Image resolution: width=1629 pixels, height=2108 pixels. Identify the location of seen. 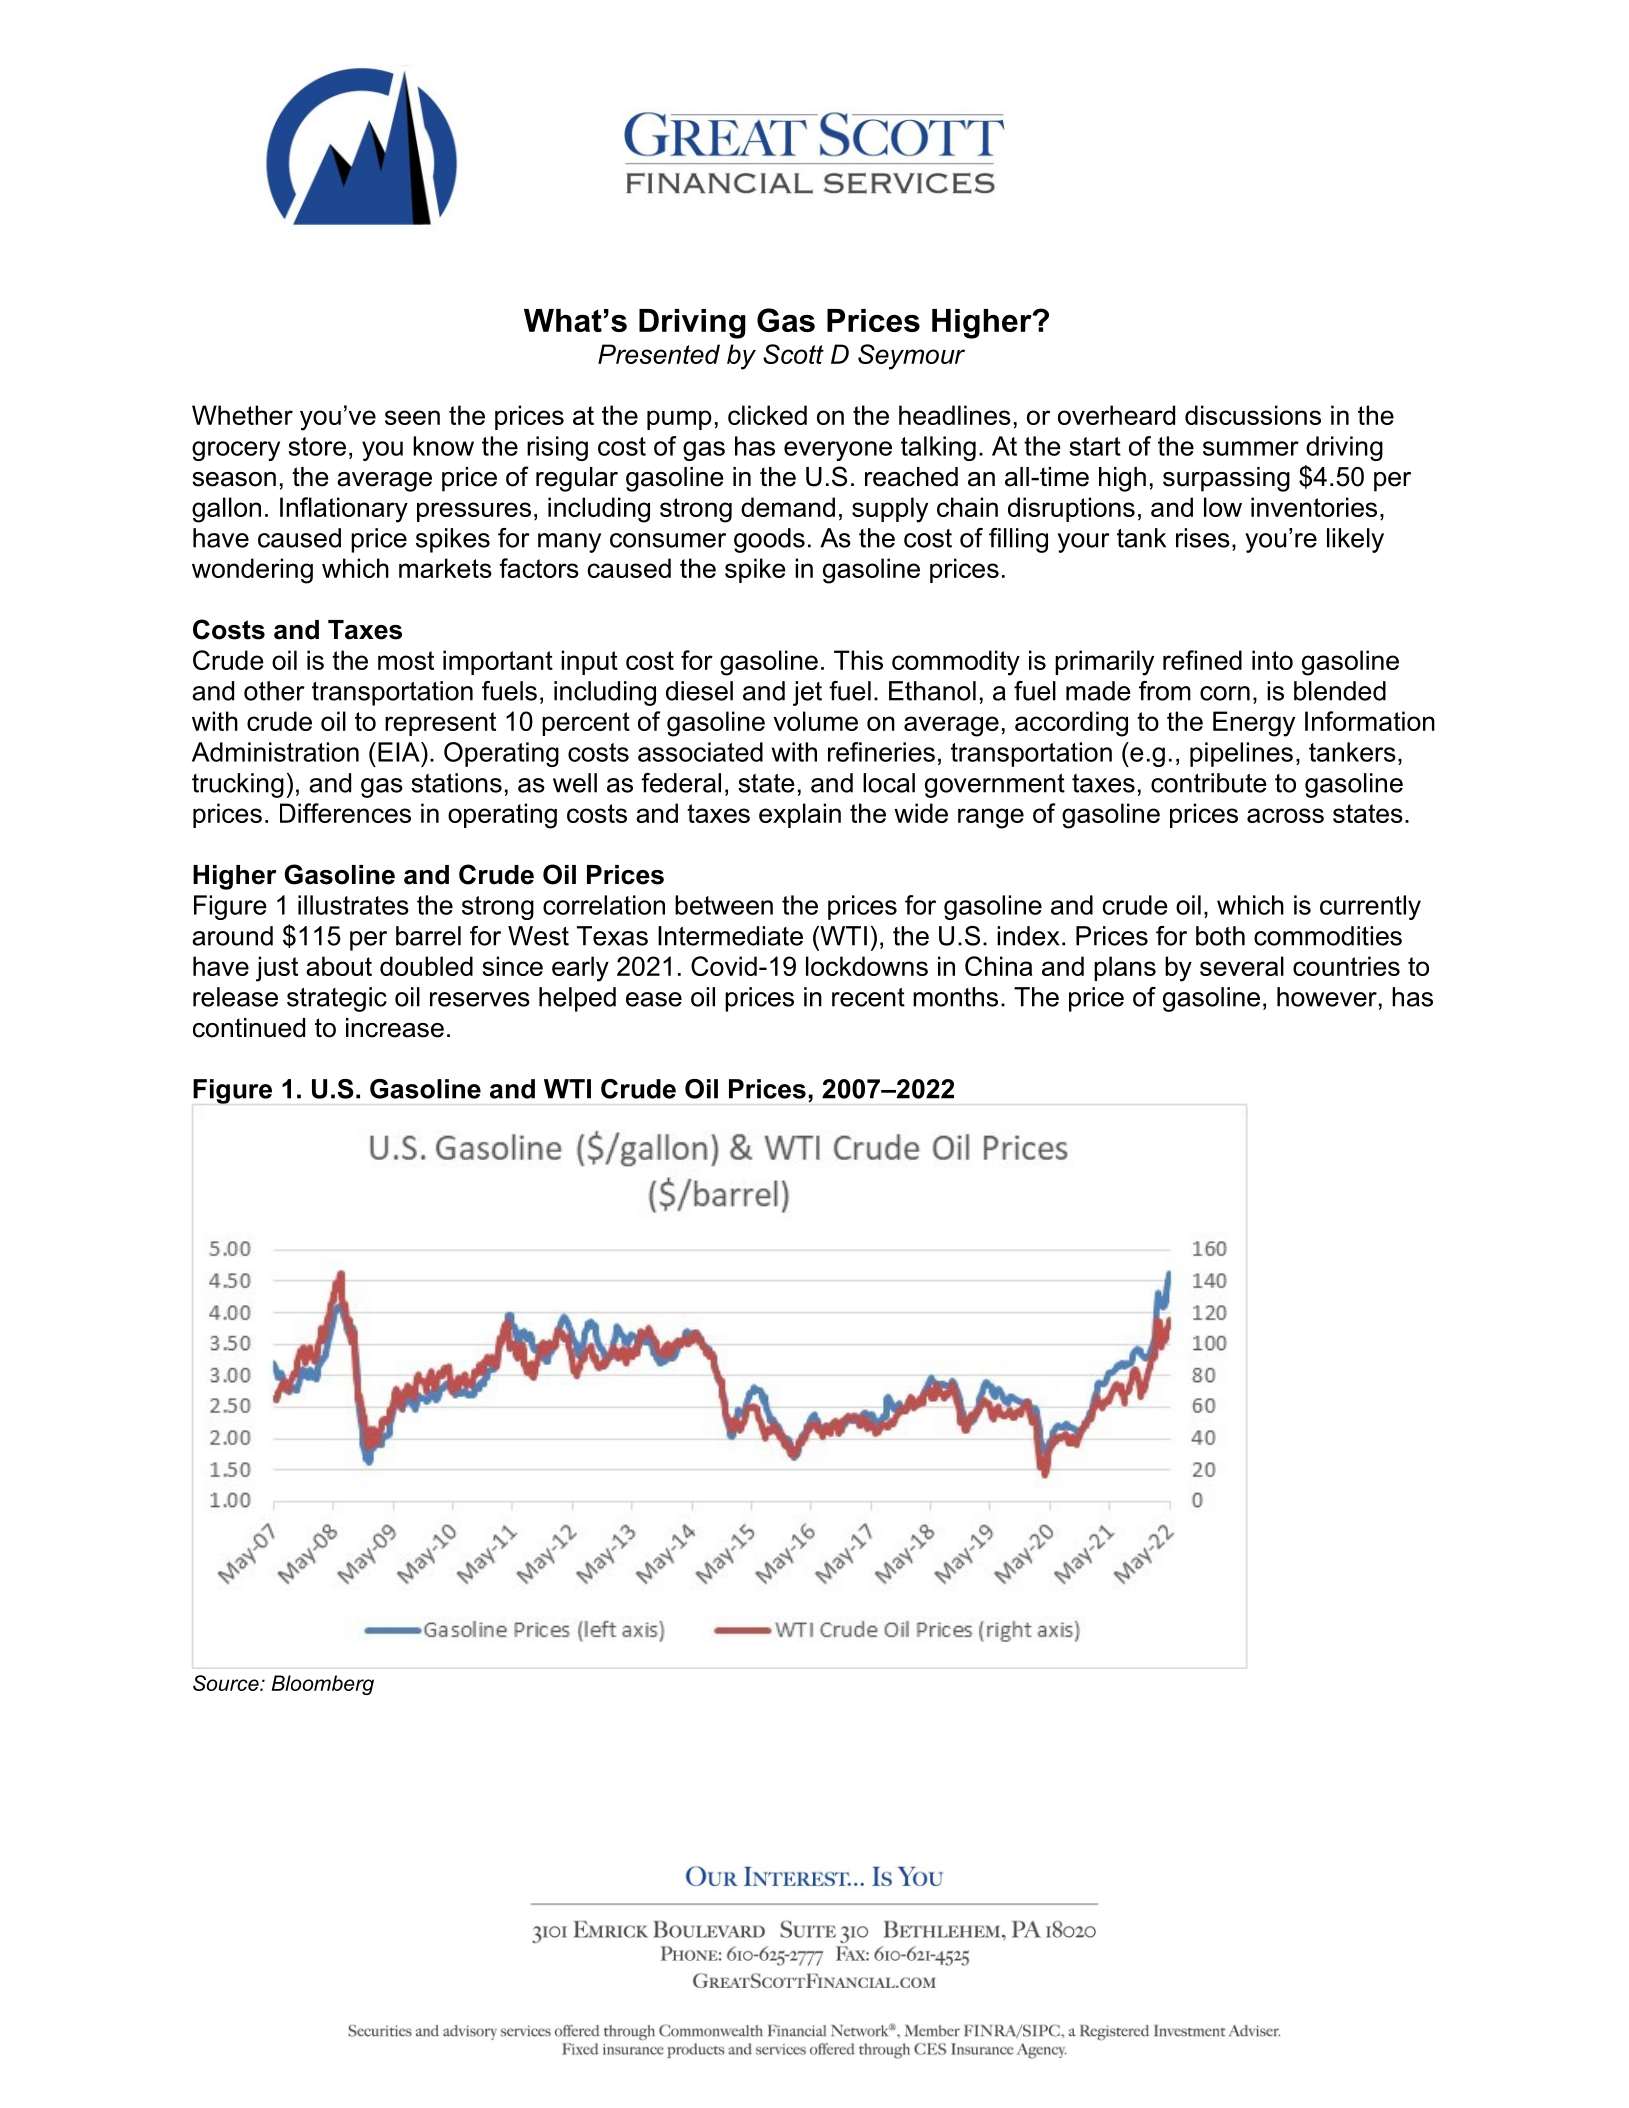
(412, 417).
